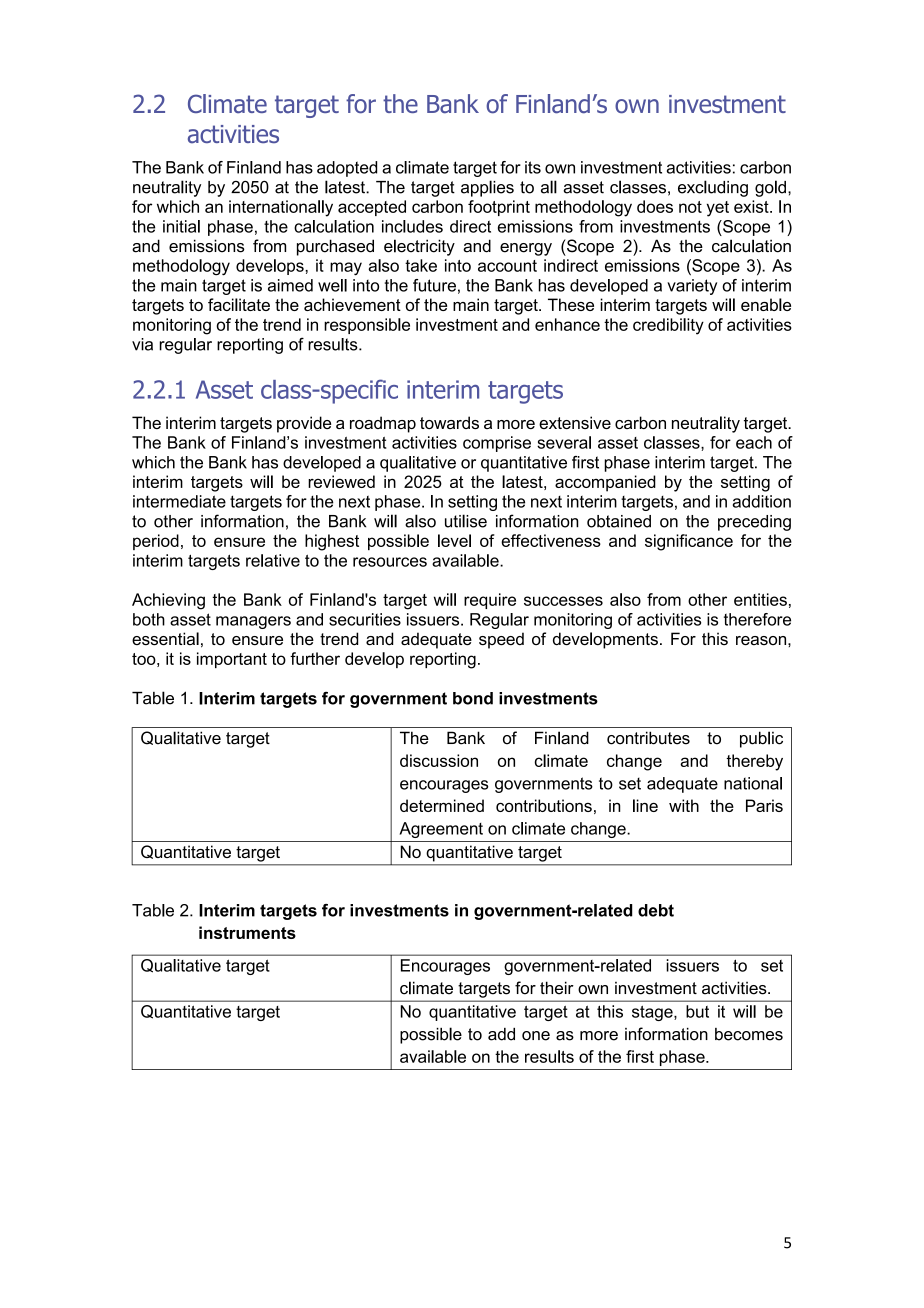 This screenshot has width=924, height=1308. What do you see at coordinates (536, 1036) in the screenshot?
I see `one` at bounding box center [536, 1036].
